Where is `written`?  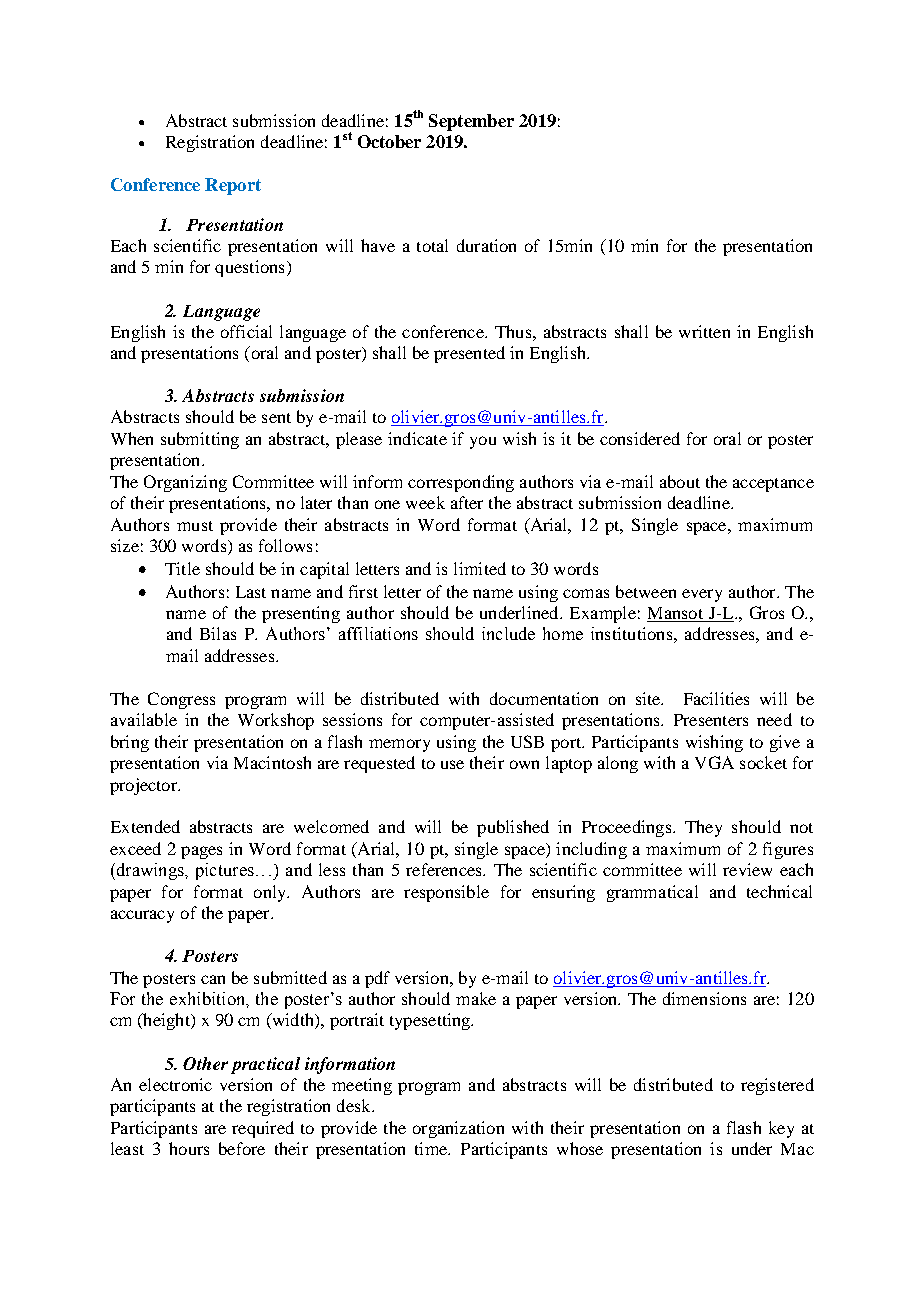
written is located at coordinates (704, 331).
